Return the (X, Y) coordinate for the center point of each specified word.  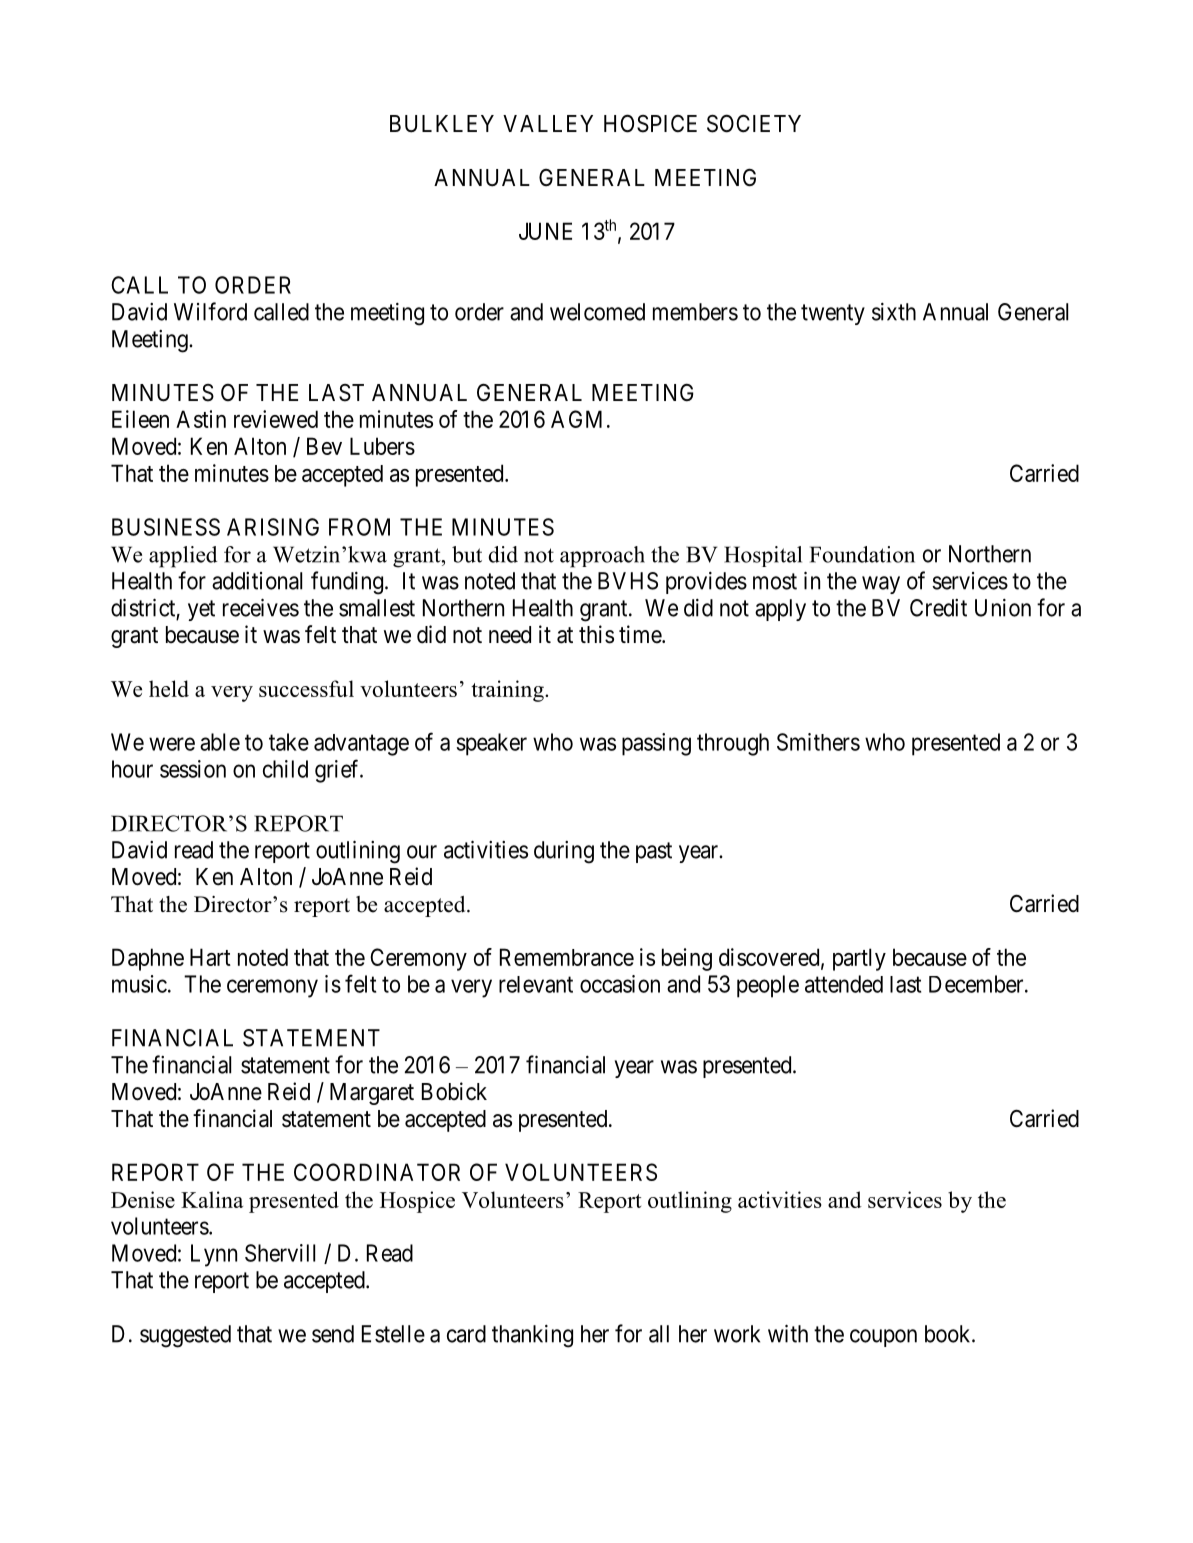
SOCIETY (754, 123)
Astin (201, 419)
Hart (210, 957)
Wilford (210, 311)
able (220, 742)
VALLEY (548, 123)
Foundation (862, 554)
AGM (576, 419)
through (733, 744)
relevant (536, 984)
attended (844, 984)
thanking (532, 1336)
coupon (883, 1338)
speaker (491, 744)
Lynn (214, 1255)
